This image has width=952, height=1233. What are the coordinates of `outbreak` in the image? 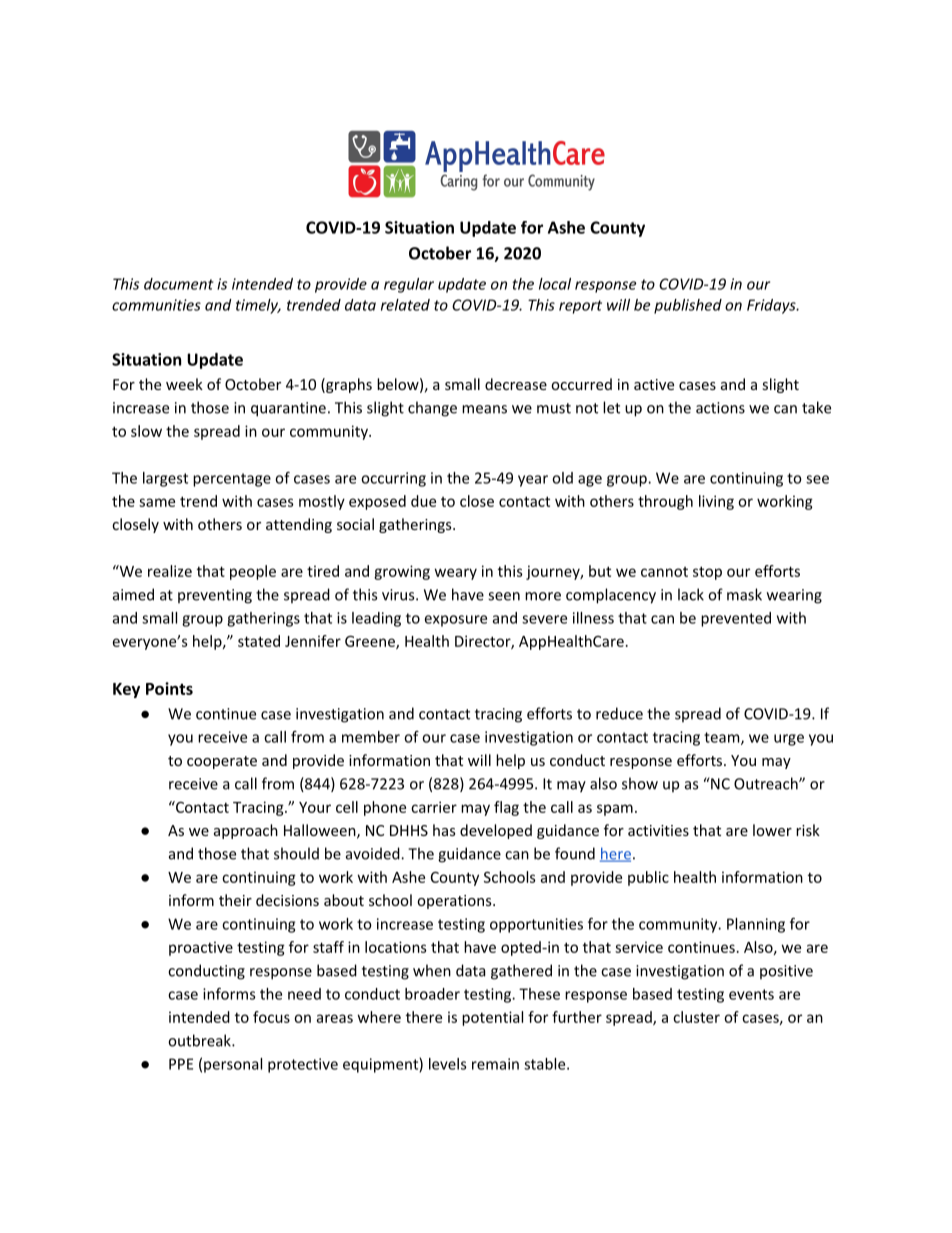 It's located at (200, 1040).
